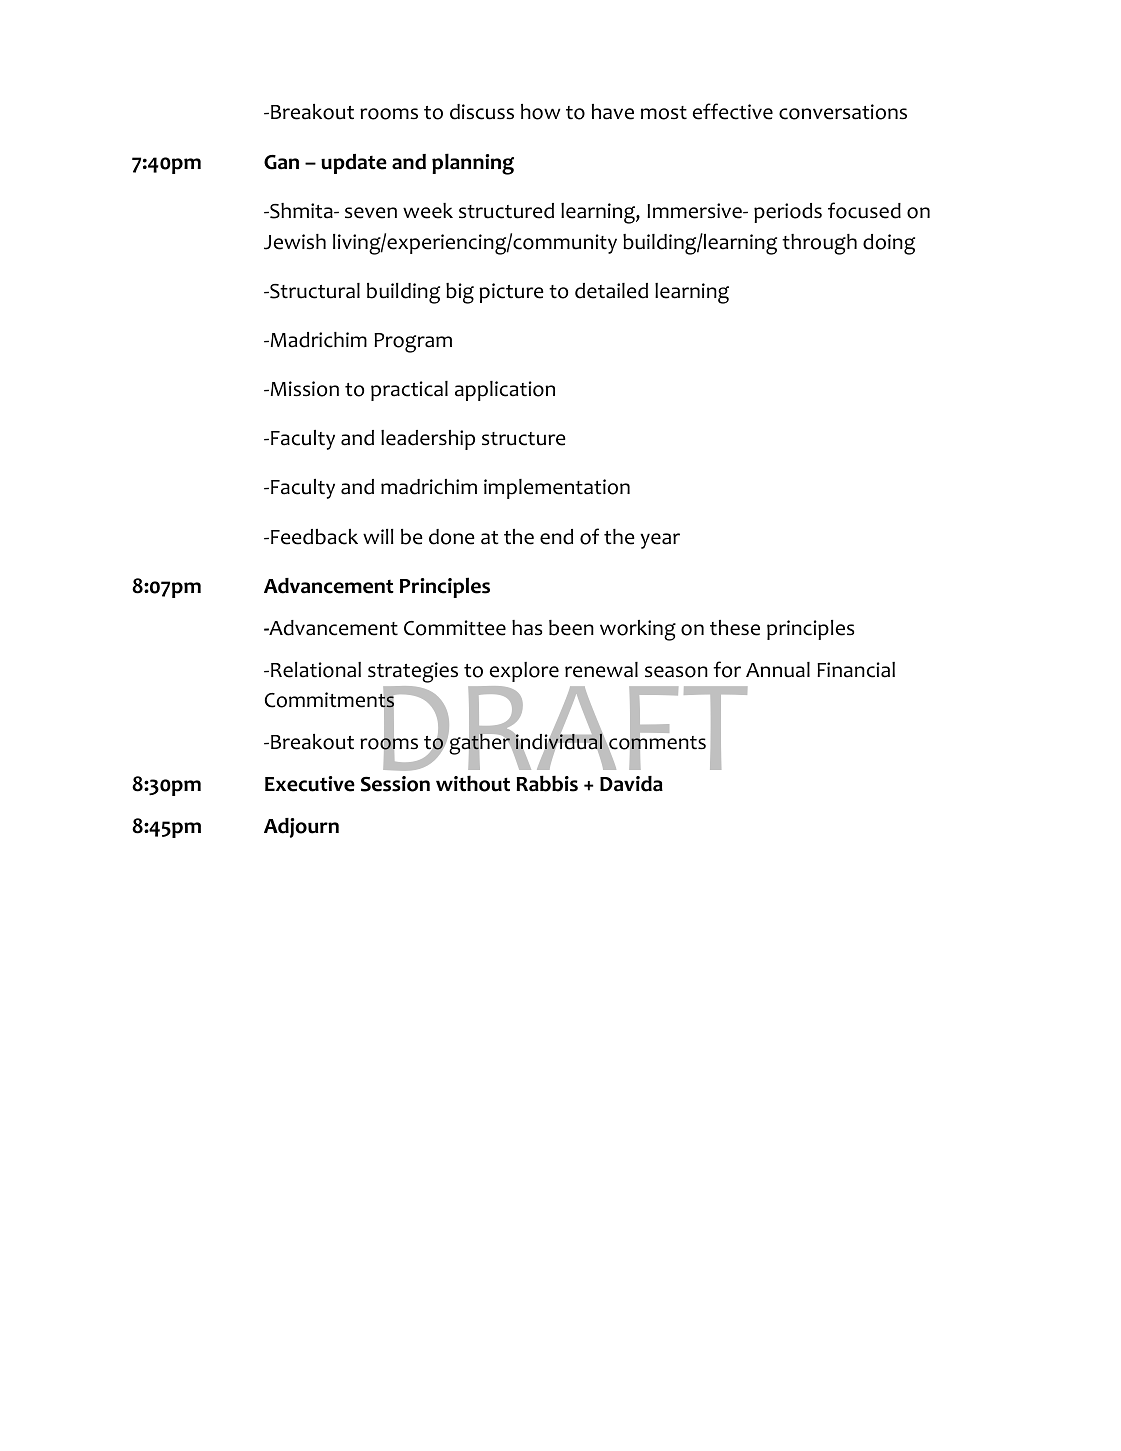 The image size is (1121, 1451). What do you see at coordinates (413, 343) in the page?
I see `Program` at bounding box center [413, 343].
